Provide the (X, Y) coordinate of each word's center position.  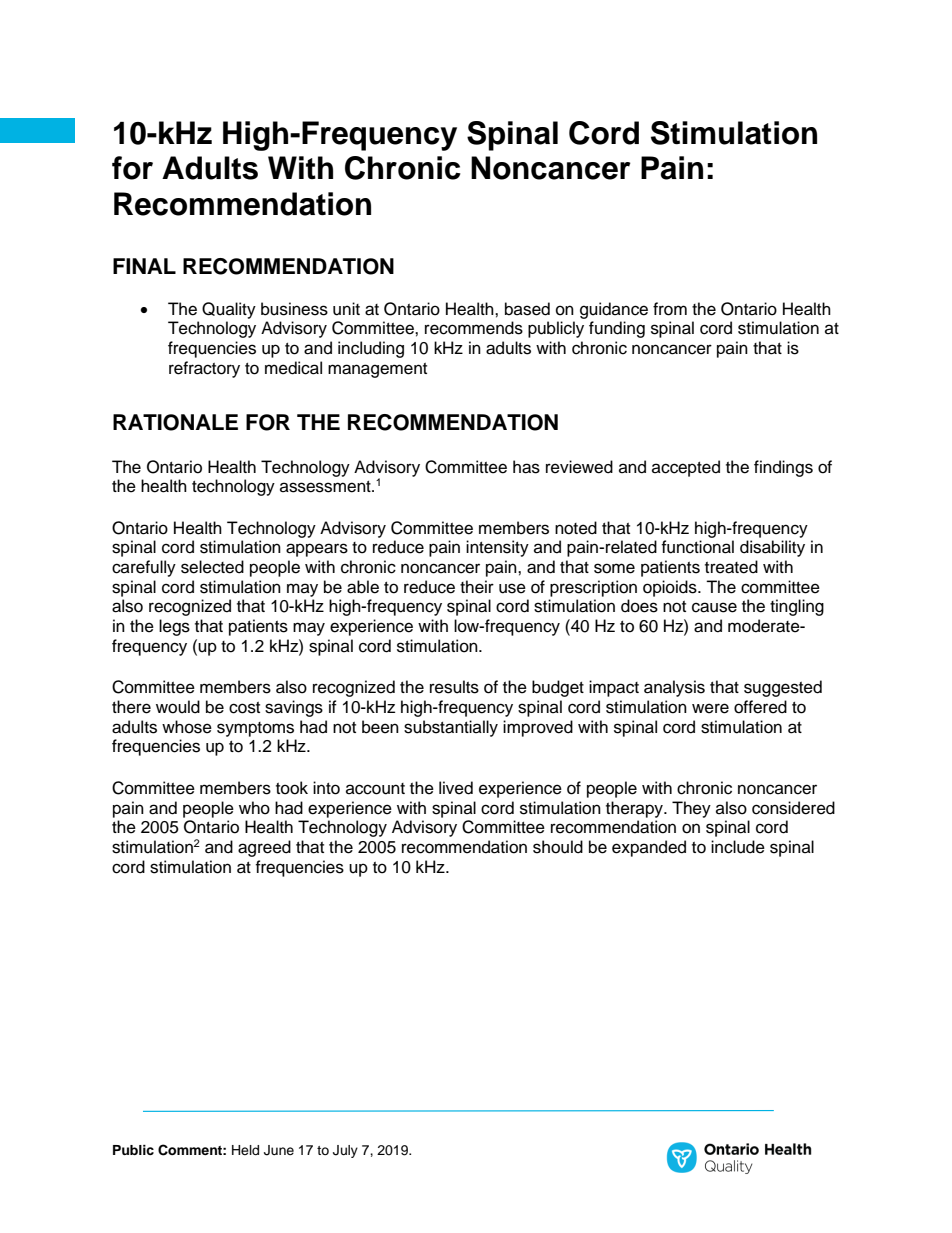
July (345, 1151)
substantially (451, 728)
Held (245, 1150)
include (738, 847)
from (670, 309)
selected (212, 567)
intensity (497, 548)
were (710, 708)
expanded (649, 848)
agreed (264, 848)
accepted (686, 468)
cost (244, 708)
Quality (229, 310)
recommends (474, 328)
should (558, 847)
